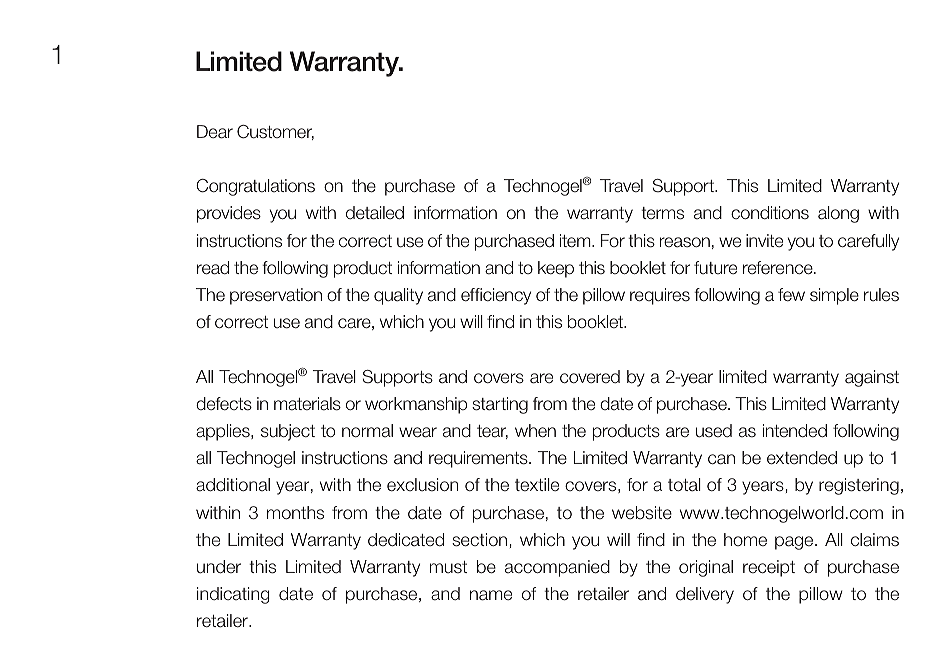 The width and height of the page is (948, 672). What do you see at coordinates (662, 213) in the page?
I see `terms` at bounding box center [662, 213].
